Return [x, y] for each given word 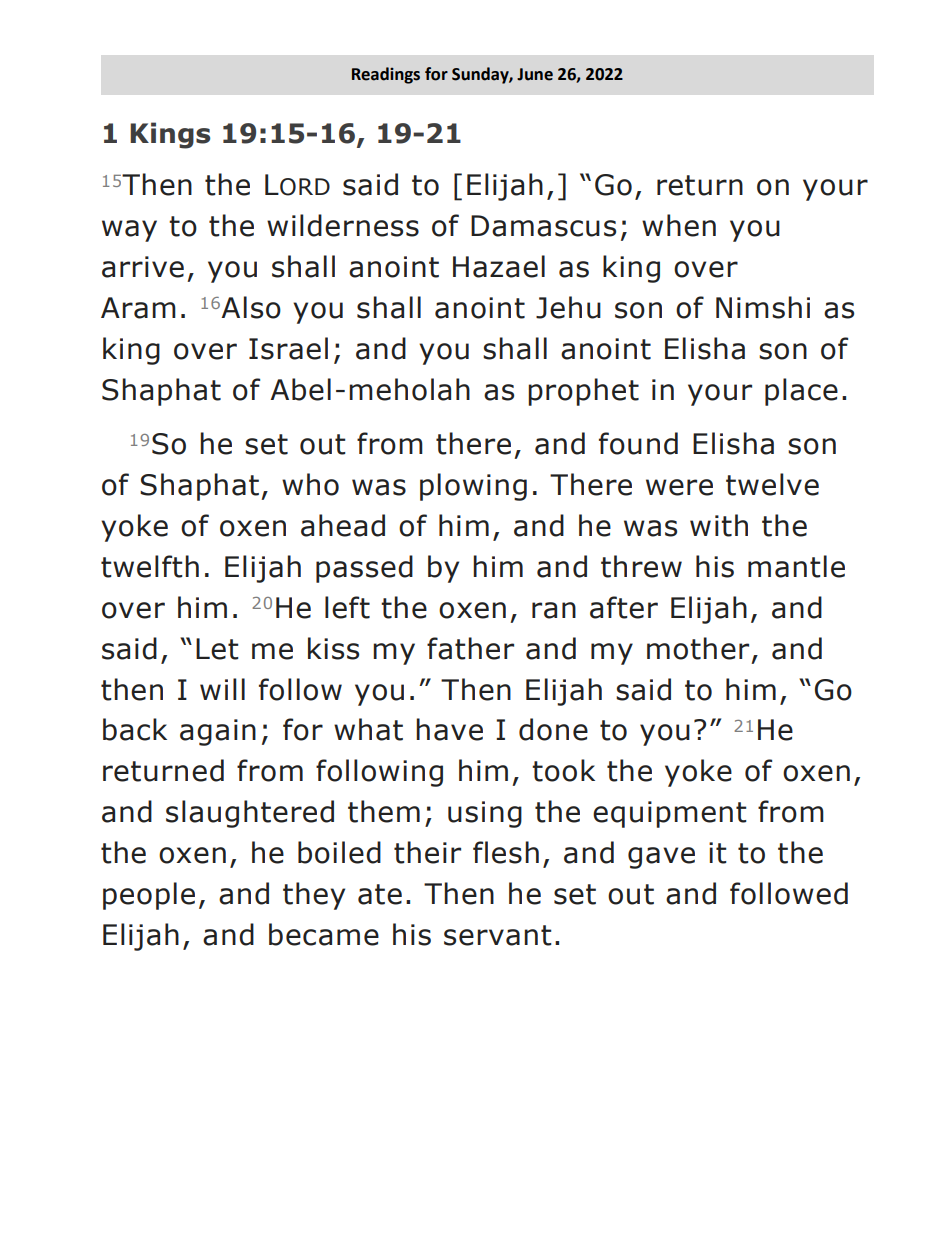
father [470, 648]
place [801, 392]
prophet [583, 392]
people [149, 896]
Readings [386, 75]
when [679, 225]
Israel [288, 348]
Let [217, 649]
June [535, 74]
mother [698, 648]
